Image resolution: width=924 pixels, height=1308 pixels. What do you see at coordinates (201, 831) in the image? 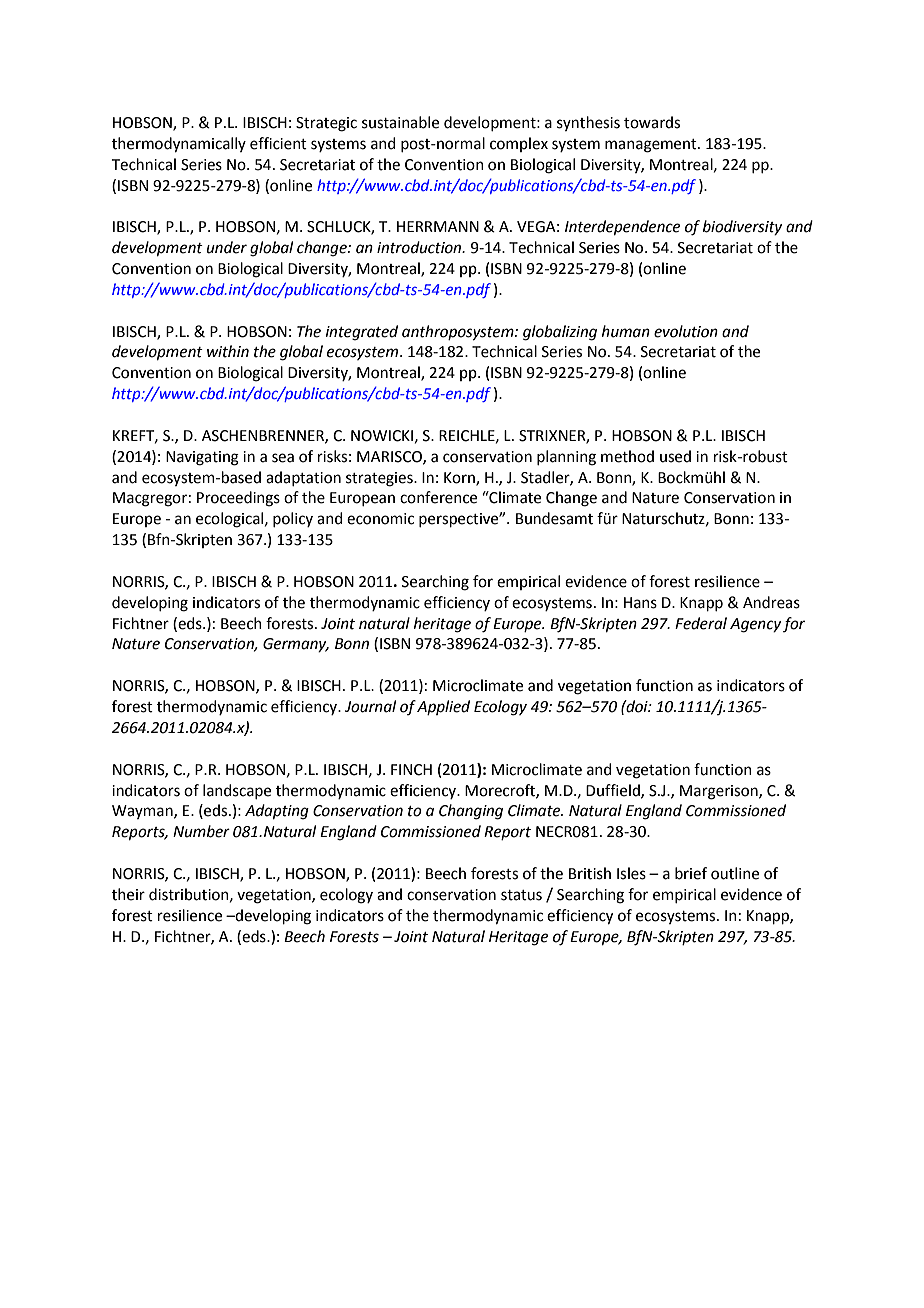
I see `Number` at bounding box center [201, 831].
